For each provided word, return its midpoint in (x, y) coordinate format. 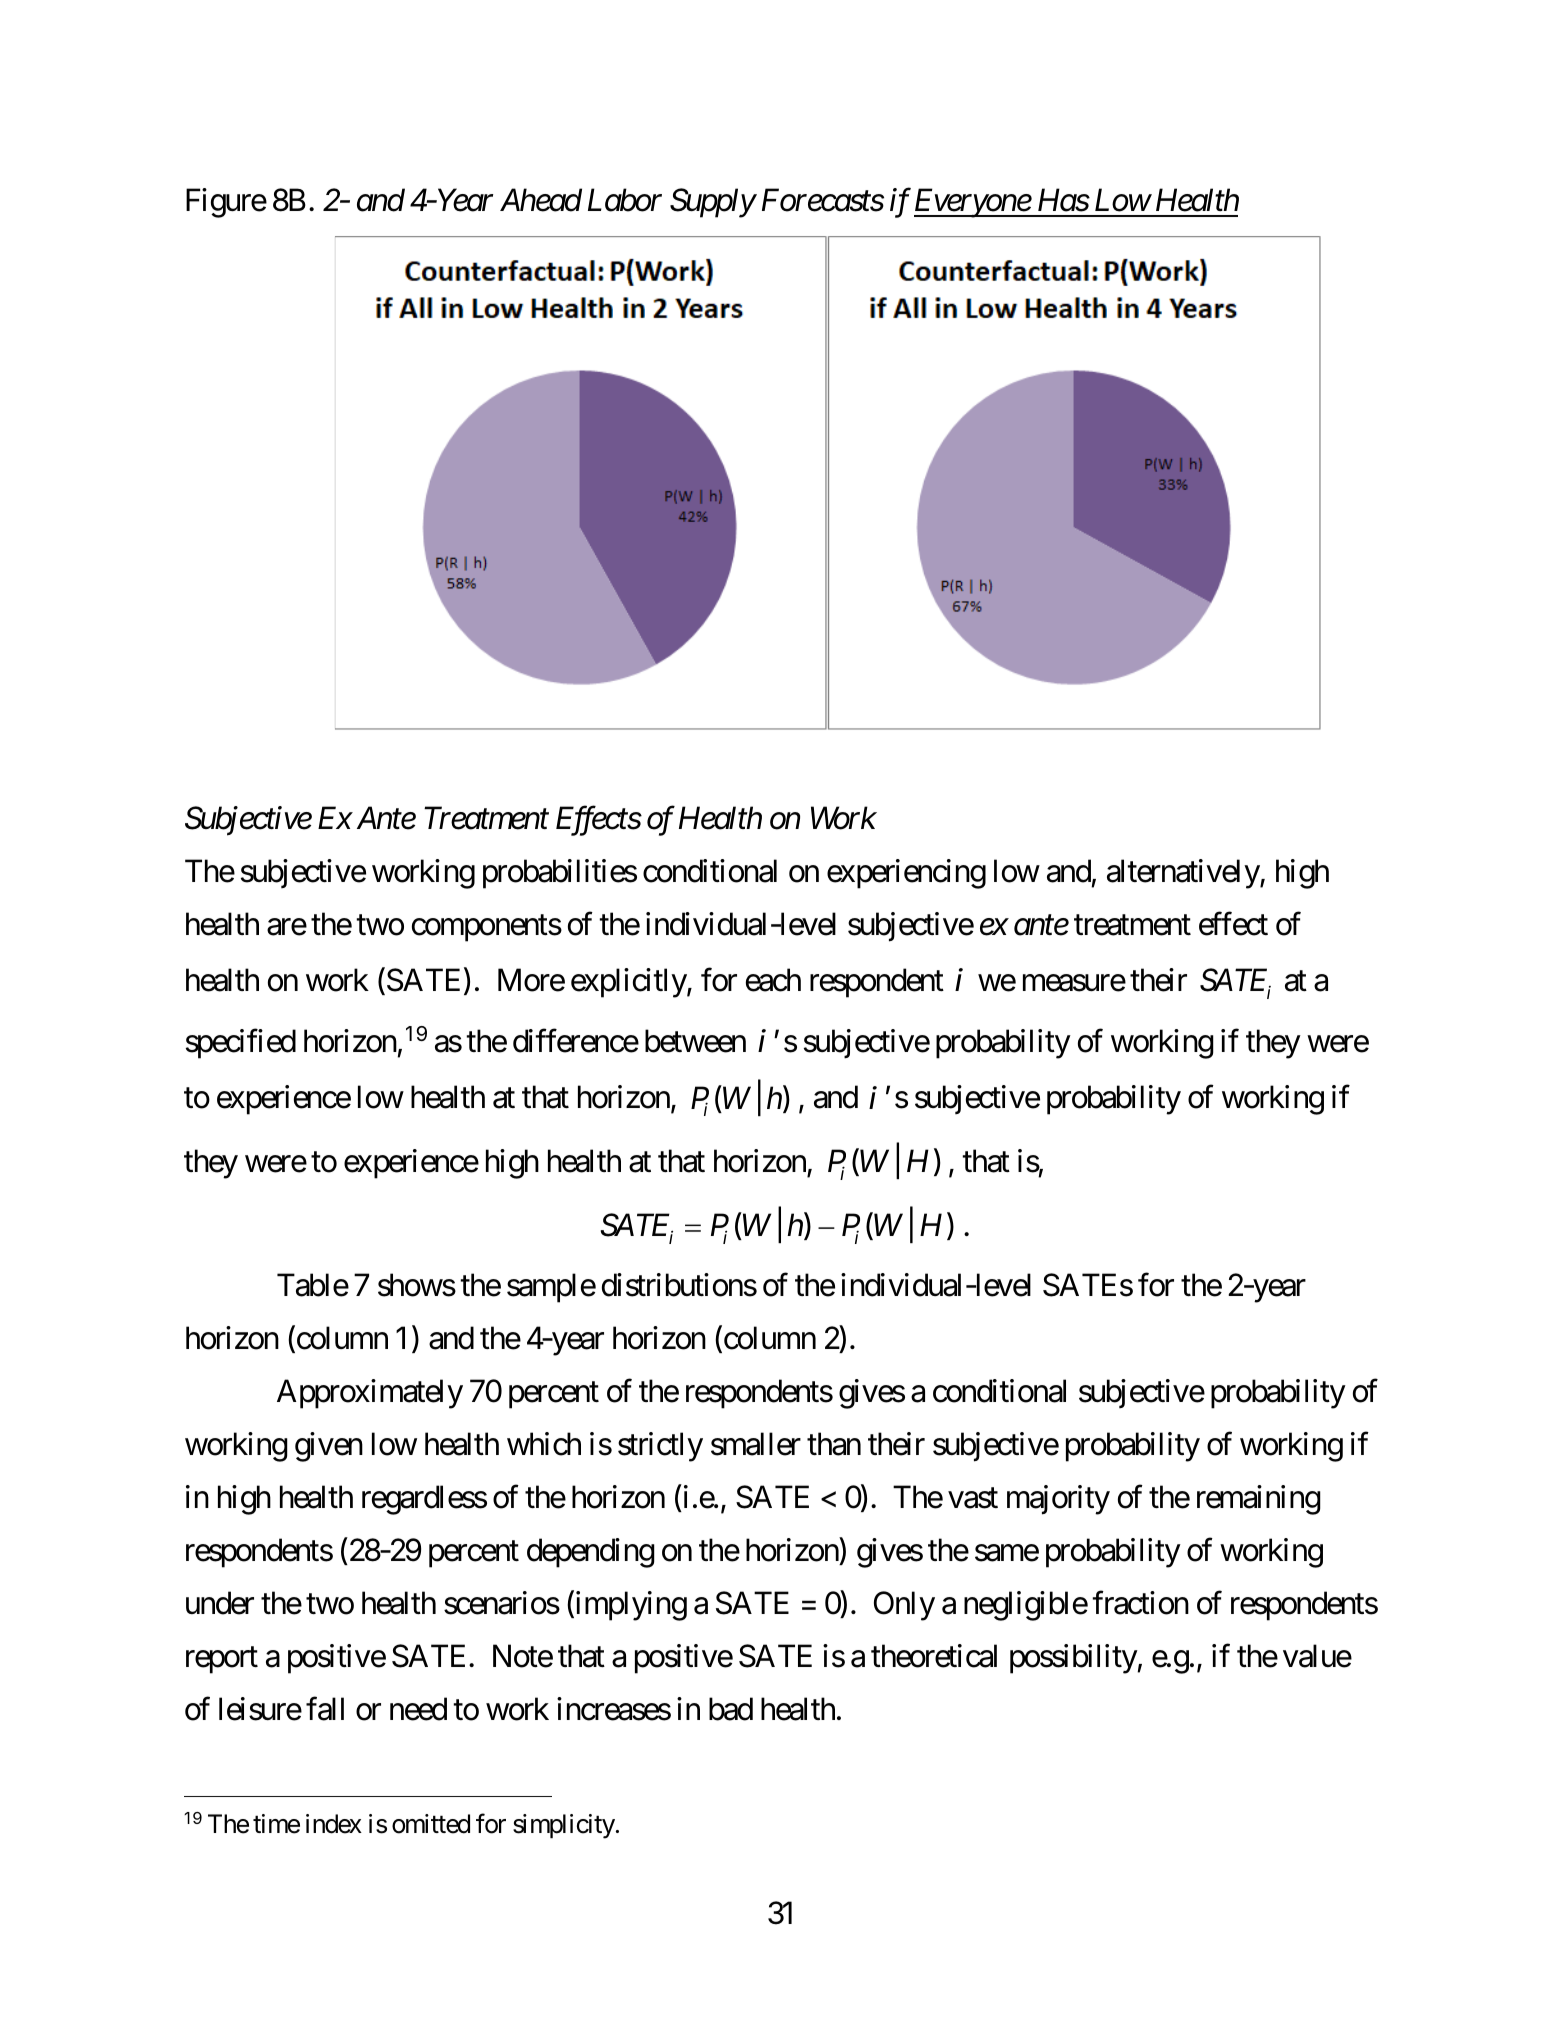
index (334, 1824)
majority (1058, 1500)
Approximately (370, 1394)
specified (241, 1044)
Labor (625, 200)
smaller (756, 1444)
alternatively (1184, 874)
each (773, 980)
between (695, 1041)
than (834, 1444)
